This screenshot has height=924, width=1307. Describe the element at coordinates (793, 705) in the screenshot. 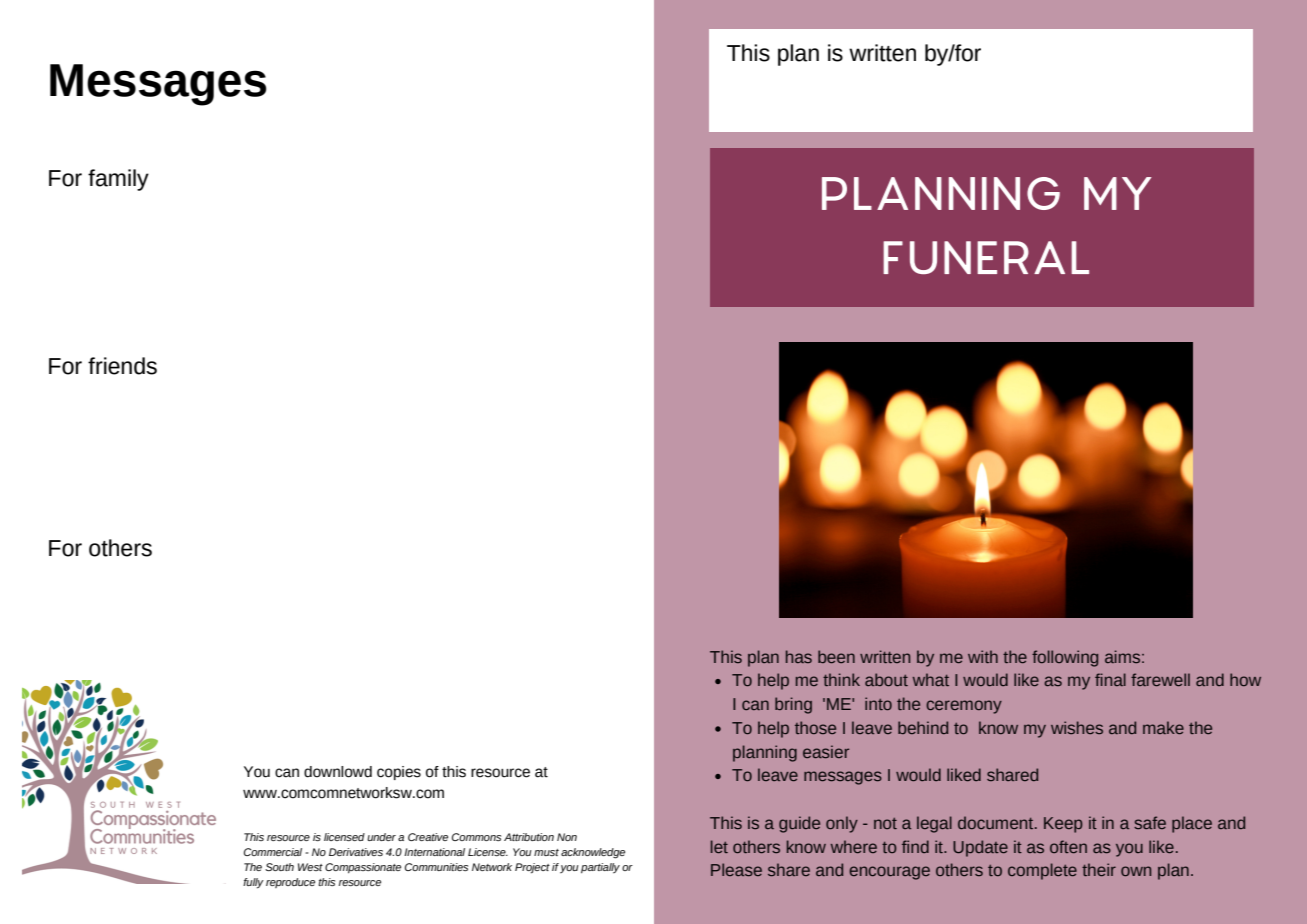

I see `bring` at that location.
